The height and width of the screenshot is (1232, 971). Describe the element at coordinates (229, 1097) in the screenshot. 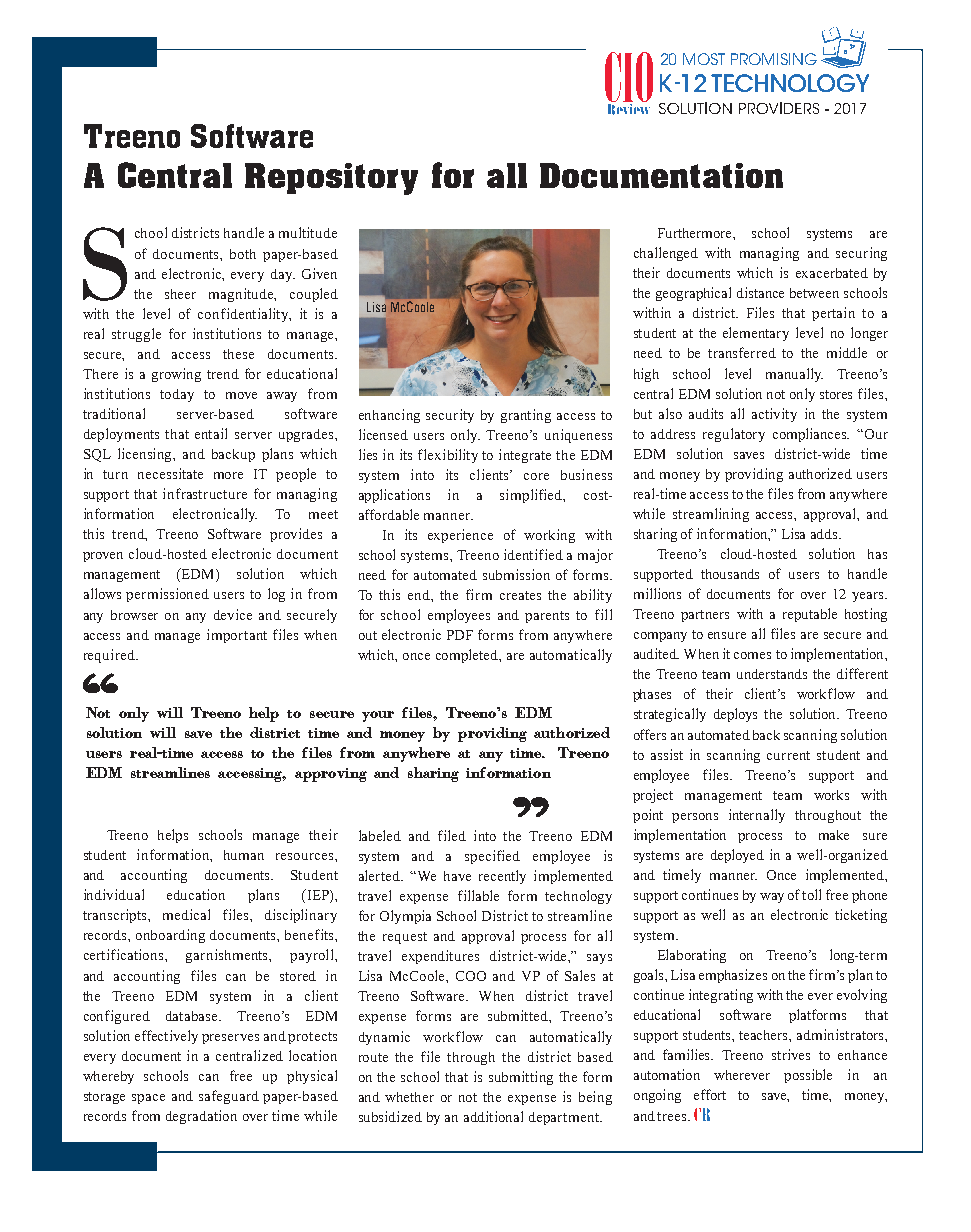

I see `safeguard` at that location.
